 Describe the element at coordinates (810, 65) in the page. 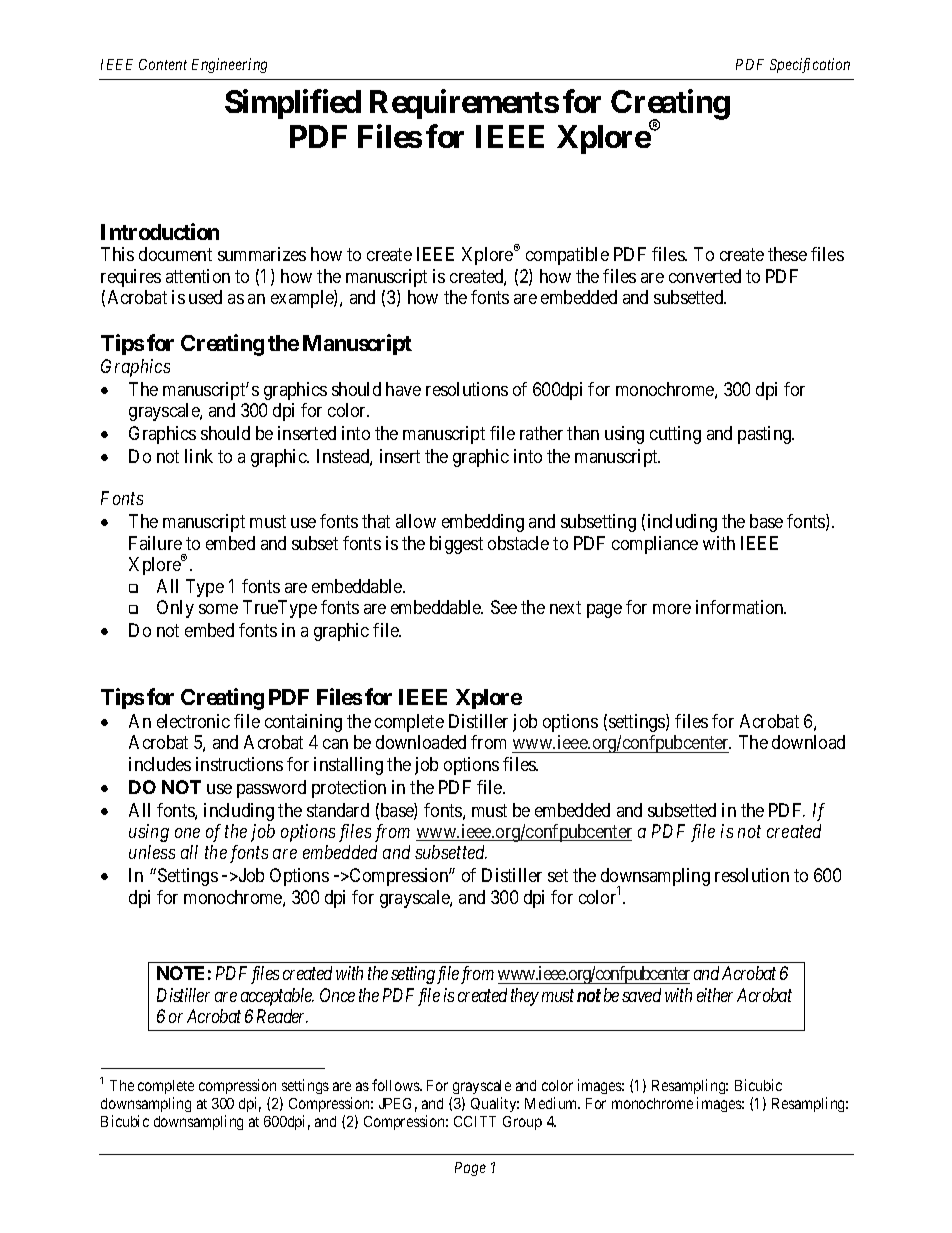

I see `Specification` at that location.
